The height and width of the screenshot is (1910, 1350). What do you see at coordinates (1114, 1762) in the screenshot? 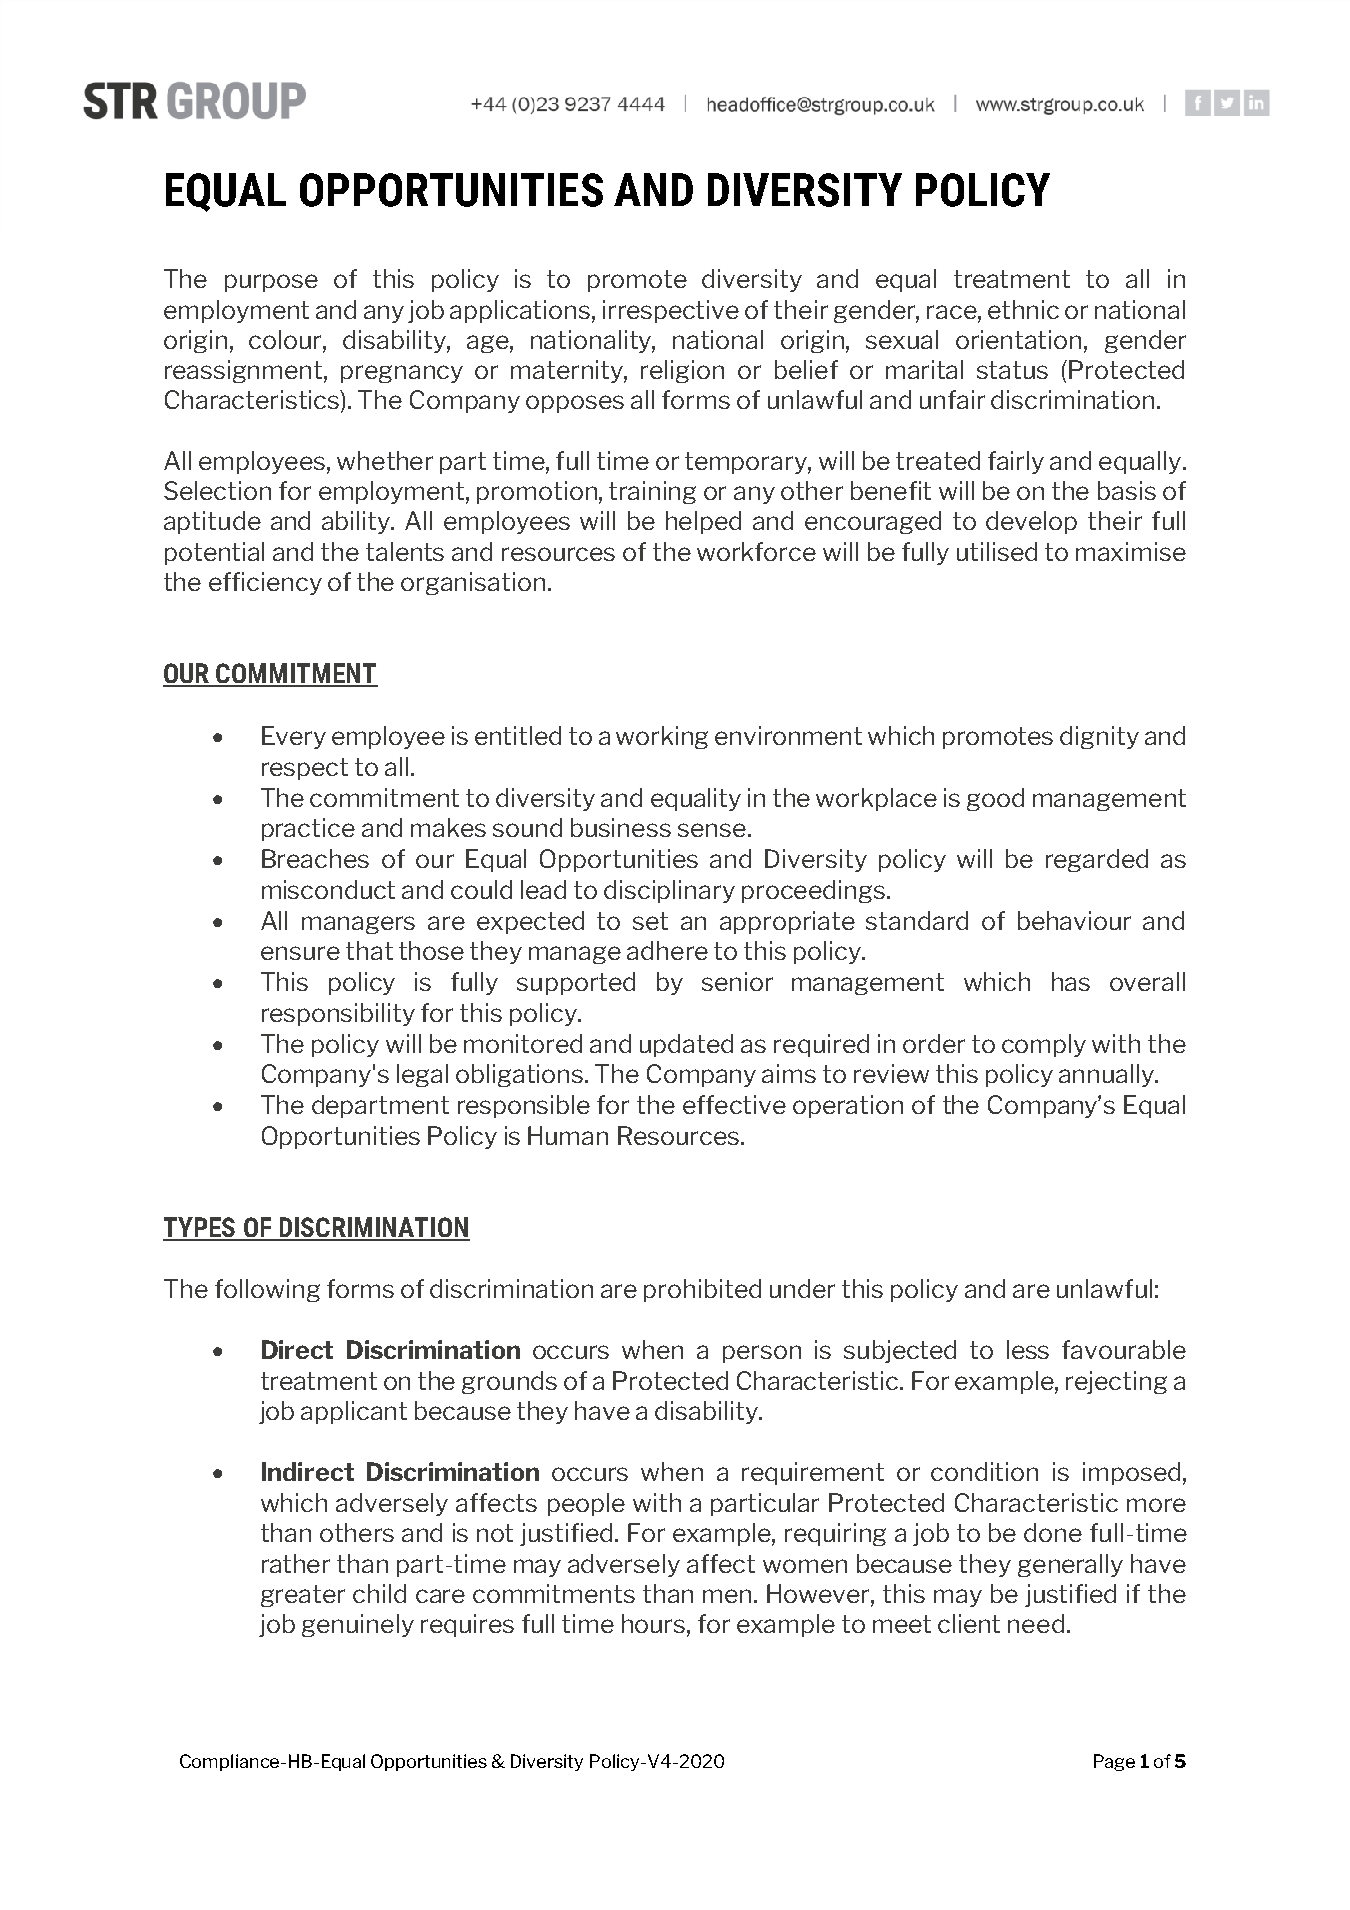
I see `Page` at bounding box center [1114, 1762].
